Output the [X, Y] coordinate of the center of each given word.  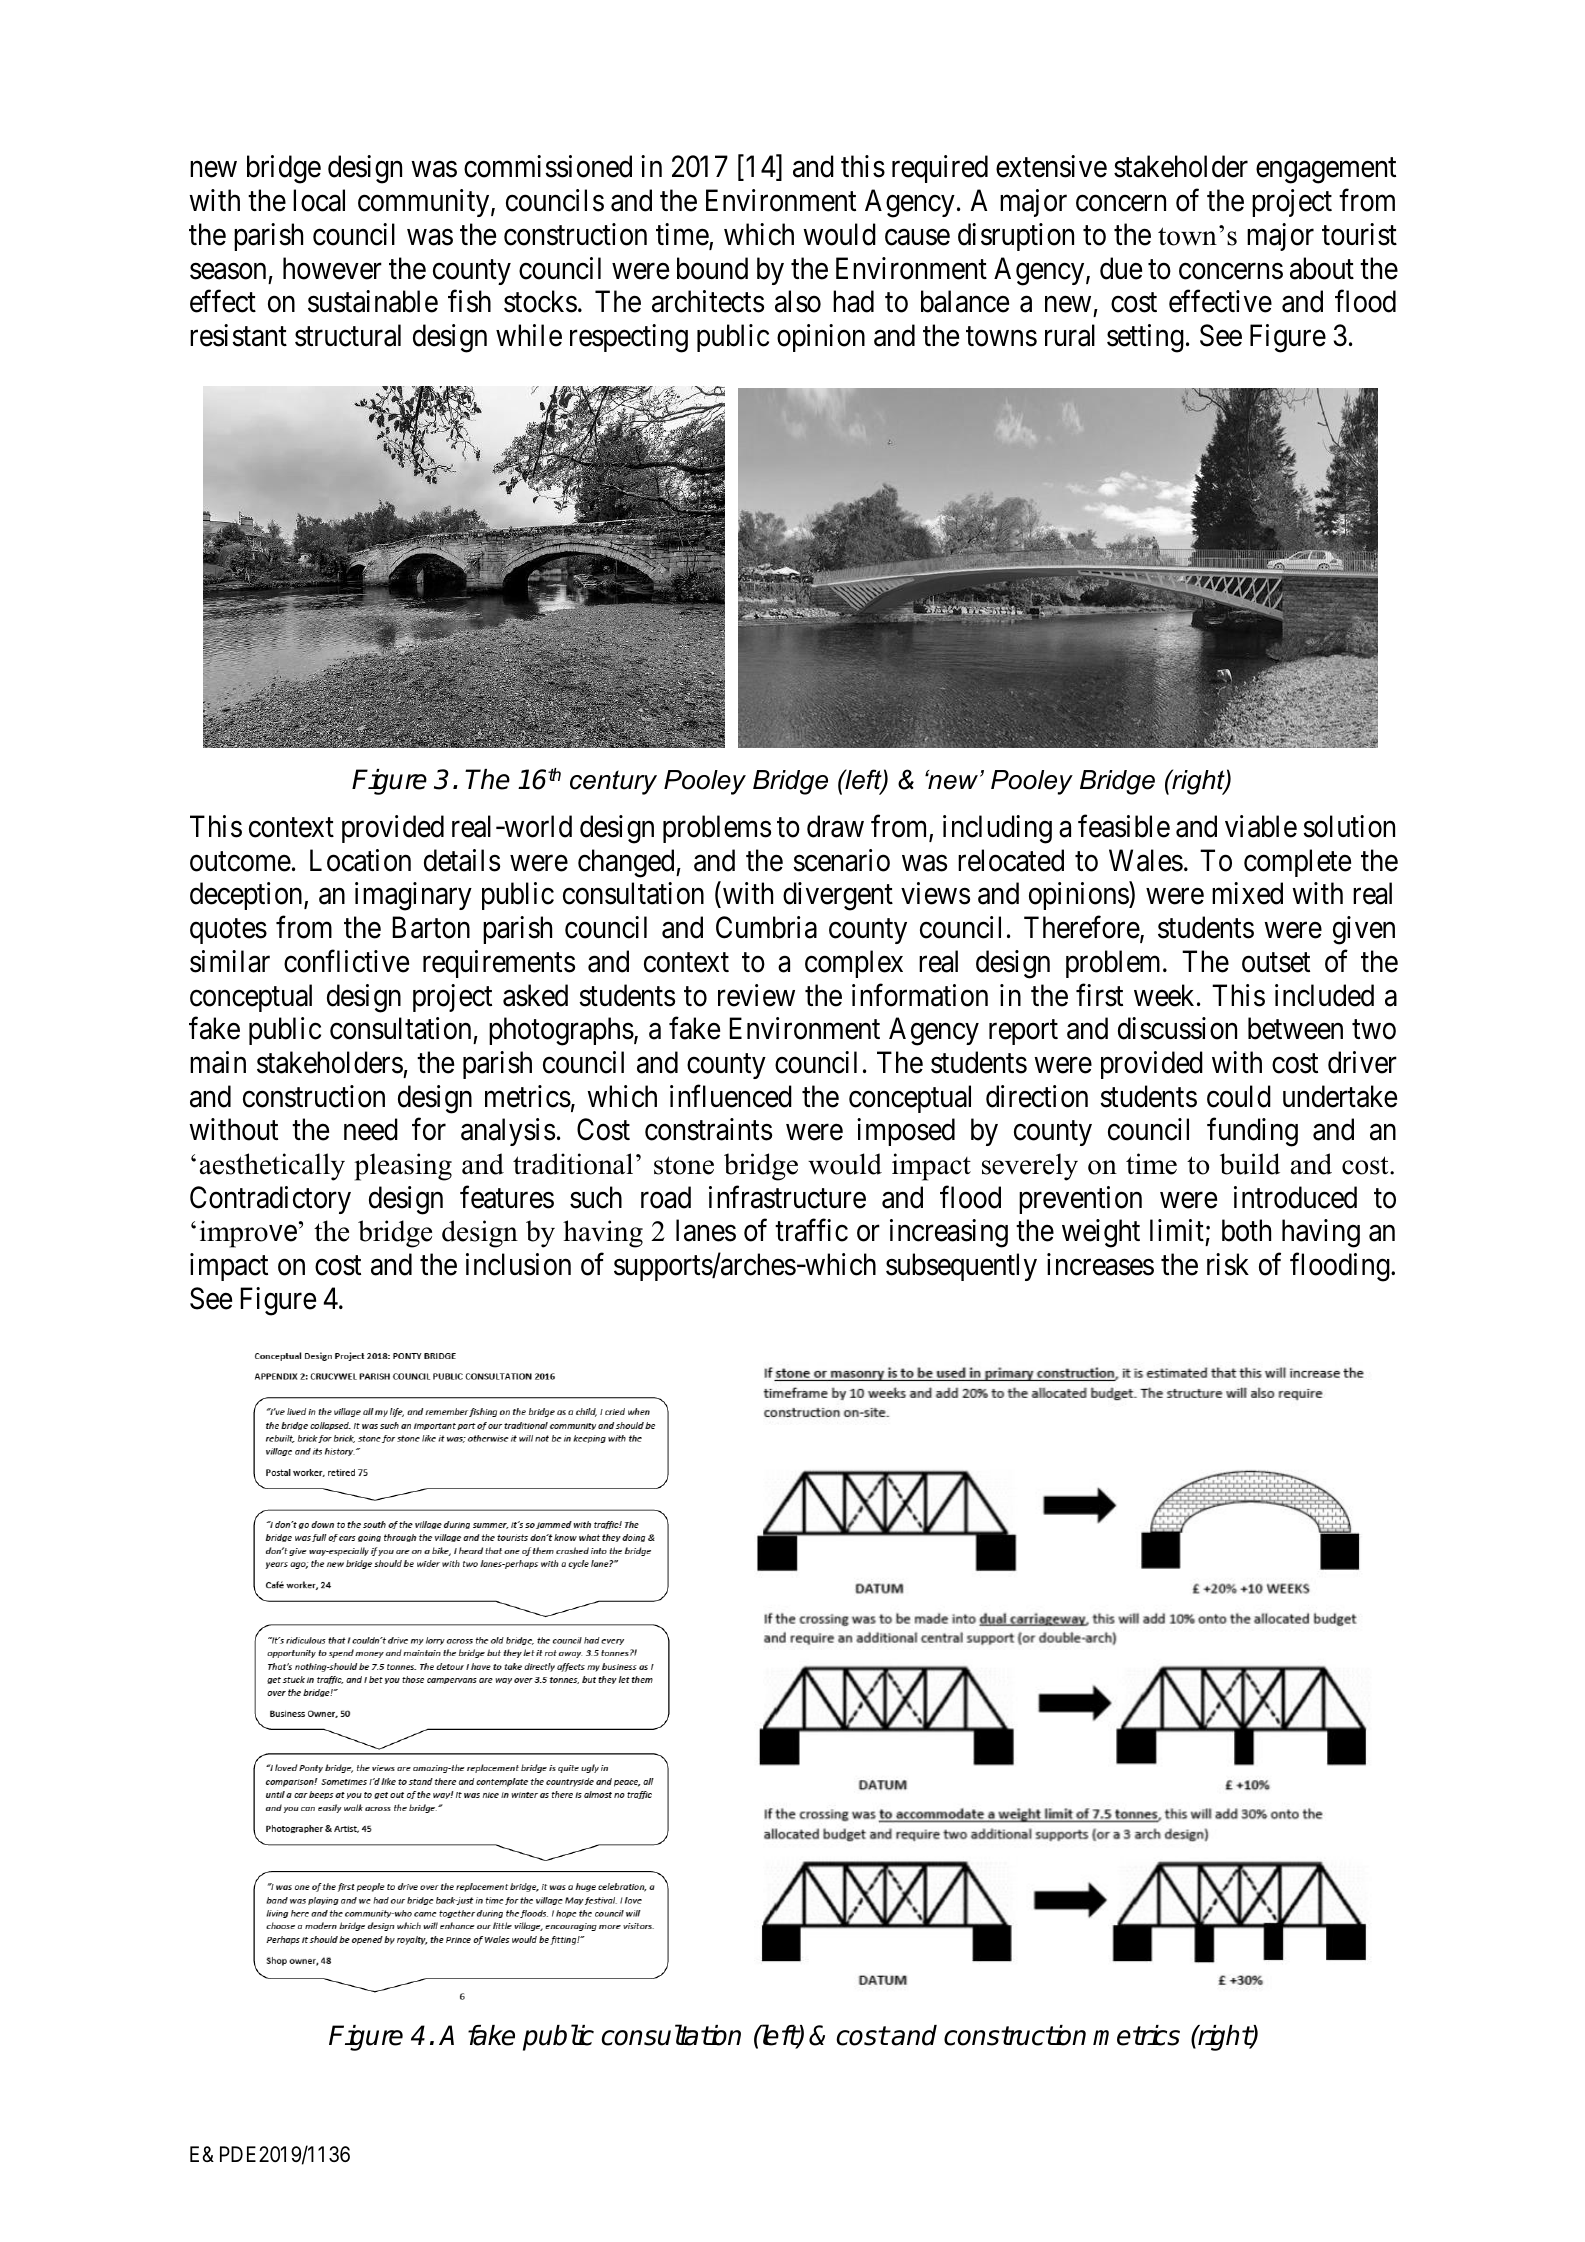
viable [1261, 826]
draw [835, 826]
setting [1145, 338]
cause [917, 237]
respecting [629, 338]
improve [248, 1234]
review [756, 995]
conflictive [346, 961]
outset [1276, 963]
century [613, 782]
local [319, 200]
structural [348, 335]
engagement [1326, 171]
